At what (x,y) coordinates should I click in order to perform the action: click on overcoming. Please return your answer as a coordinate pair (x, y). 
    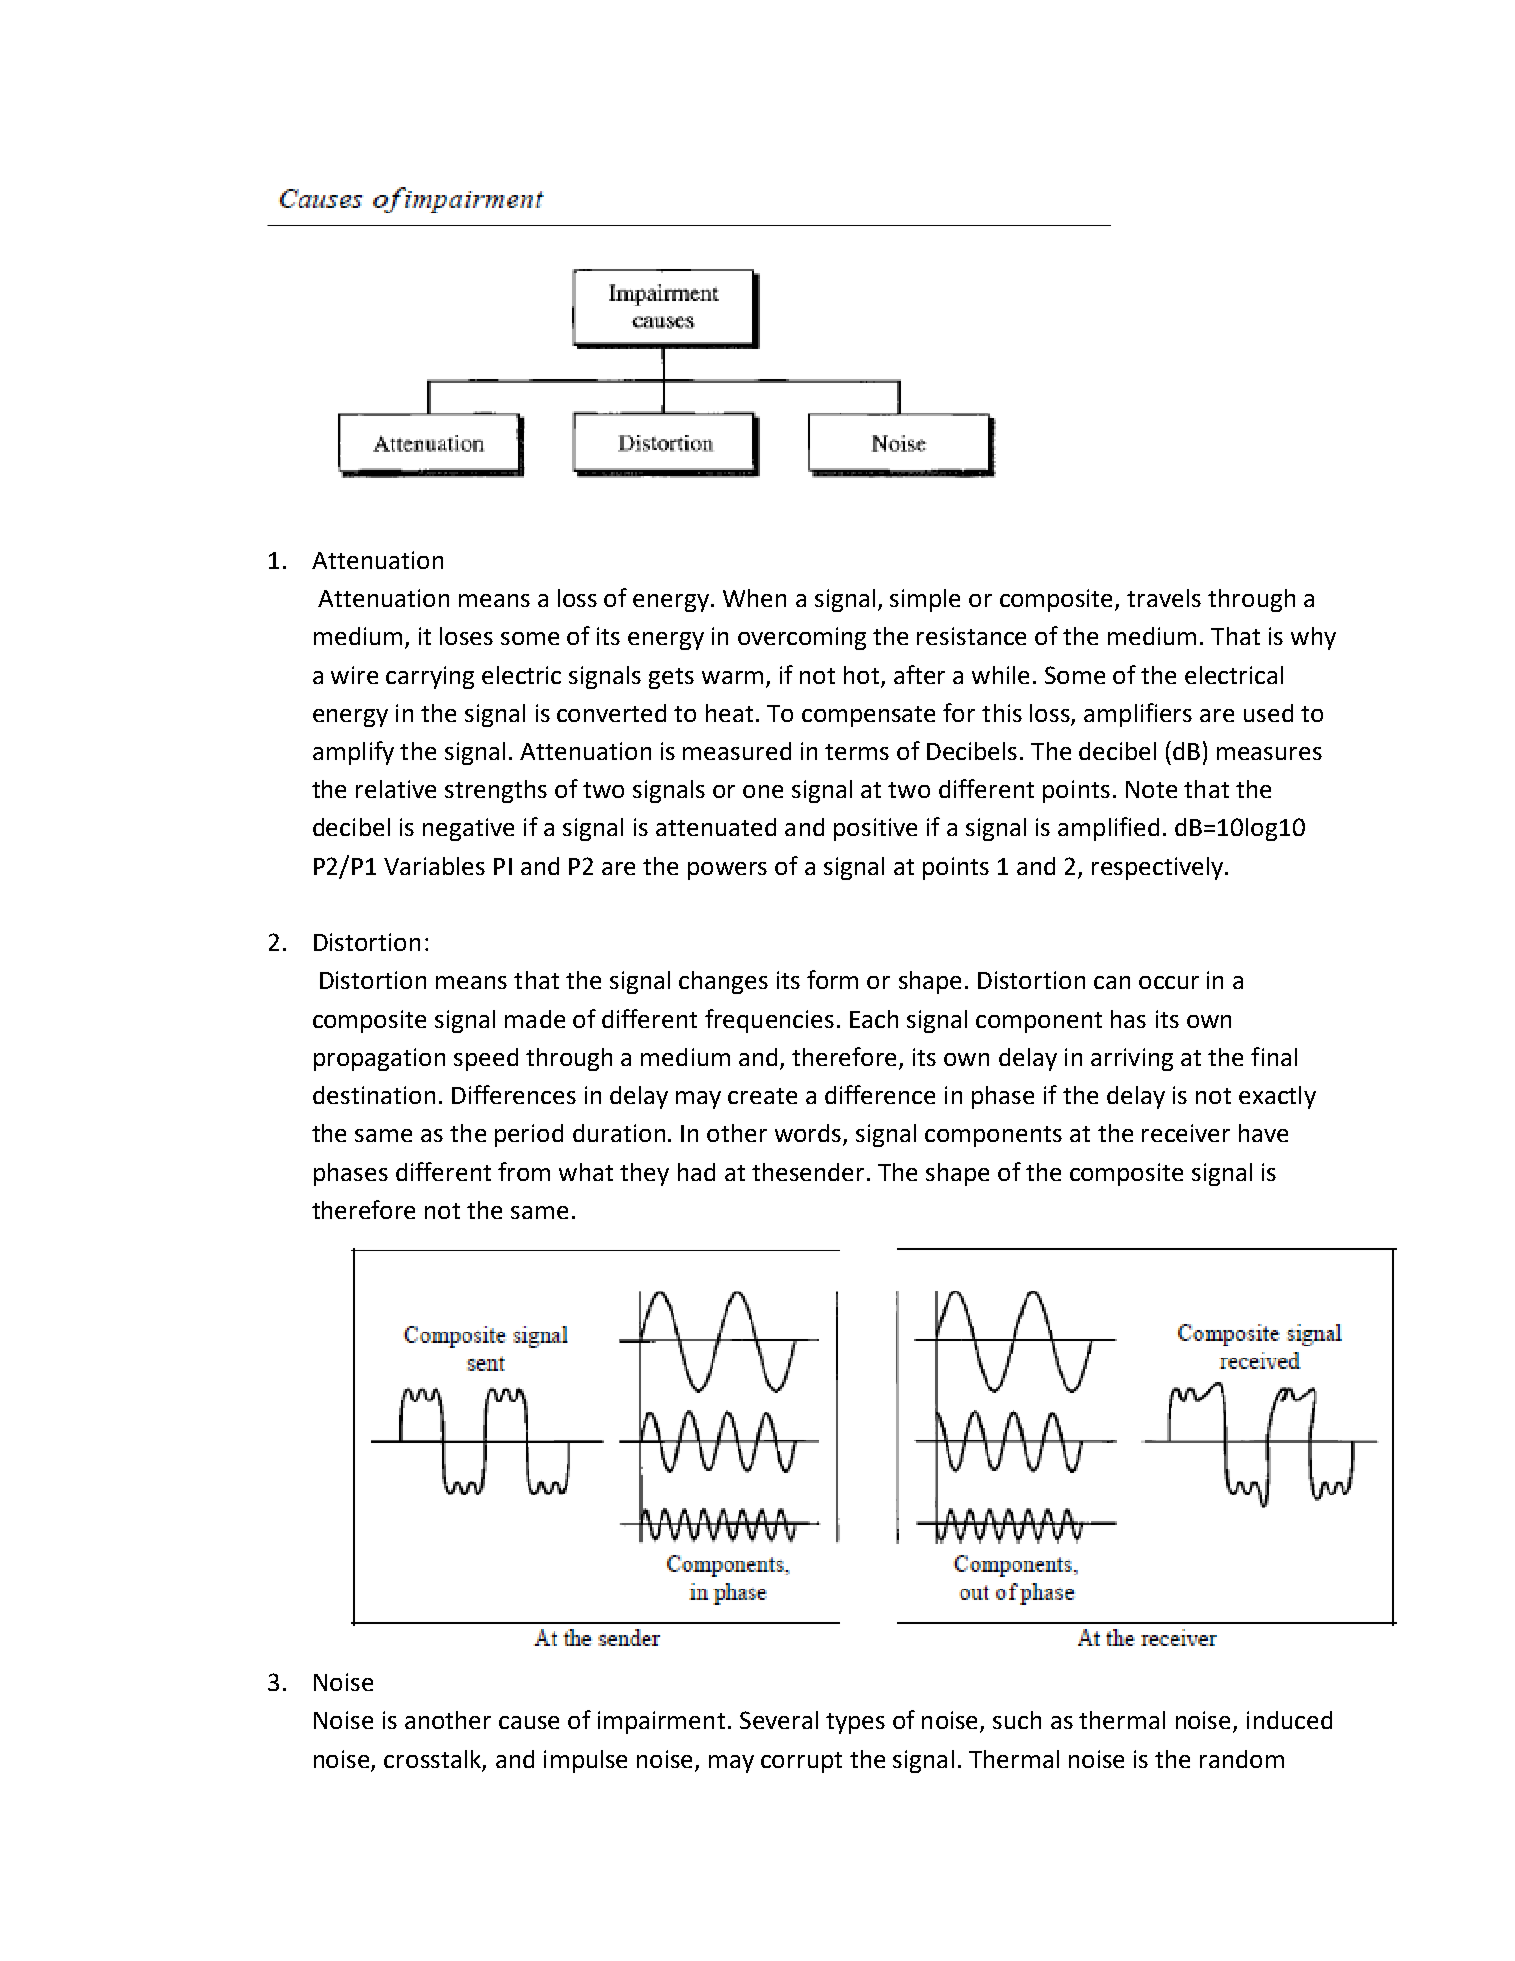
    Looking at the image, I should click on (802, 638).
